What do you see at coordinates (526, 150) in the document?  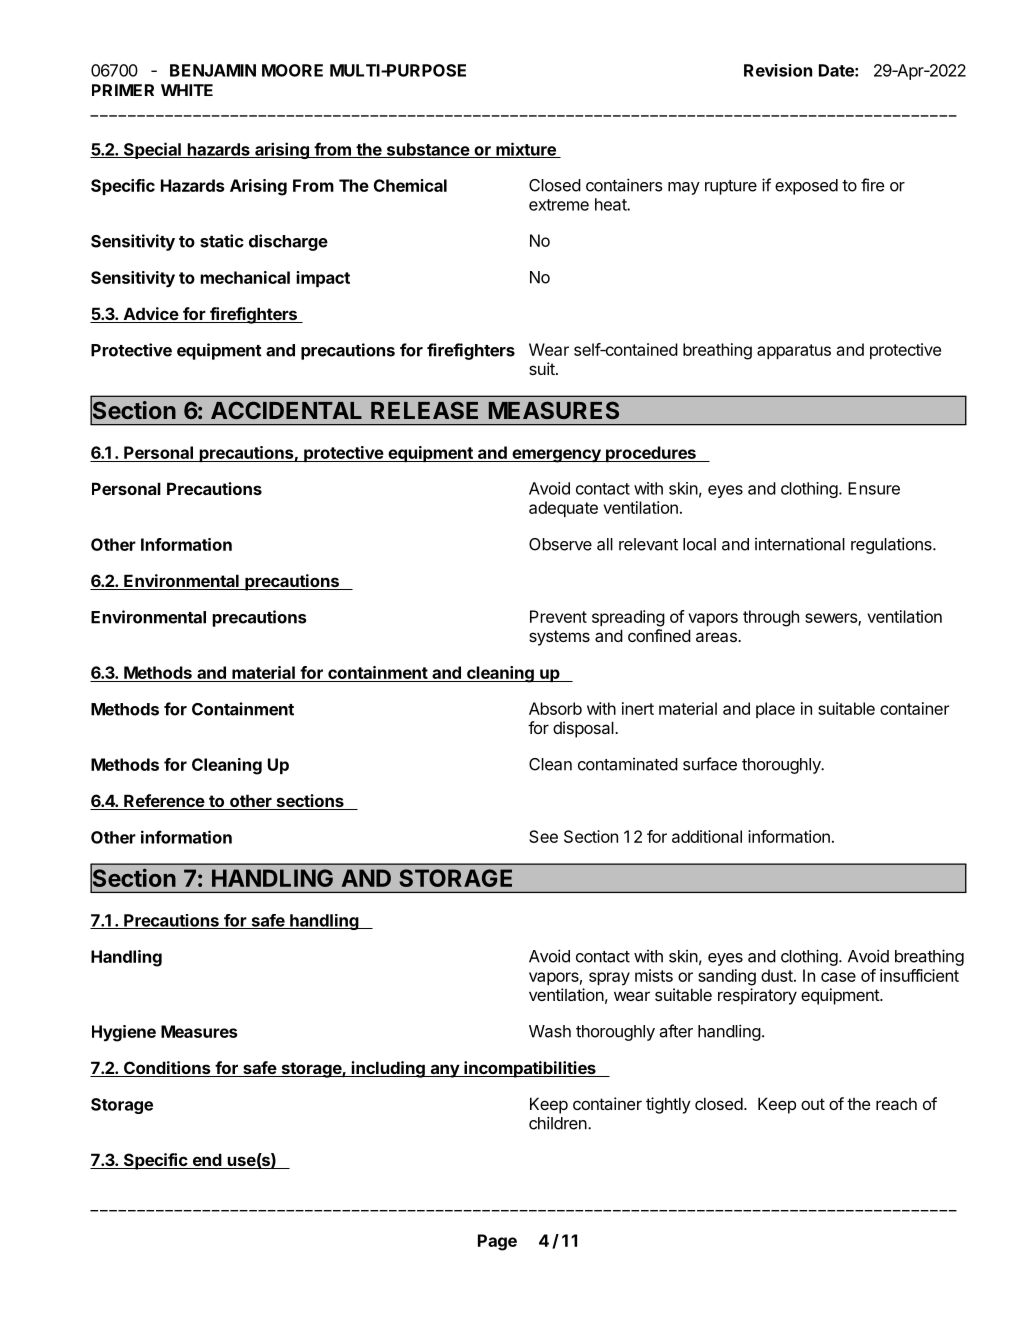 I see `mixture` at bounding box center [526, 150].
